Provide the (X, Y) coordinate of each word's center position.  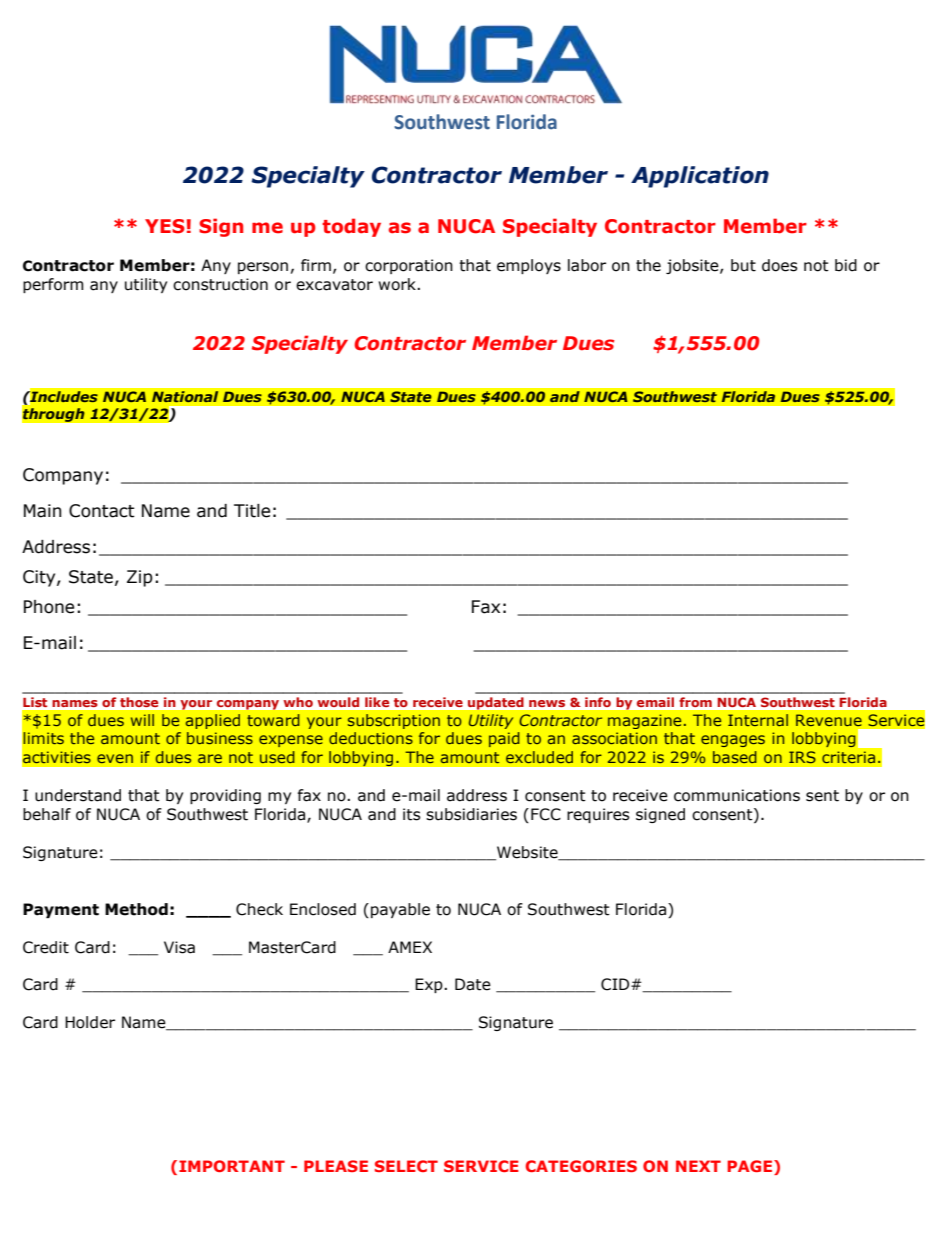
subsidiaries (471, 814)
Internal (758, 720)
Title (252, 511)
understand (78, 795)
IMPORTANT (232, 1166)
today (351, 227)
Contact (102, 511)
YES (165, 226)
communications (737, 795)
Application (700, 177)
